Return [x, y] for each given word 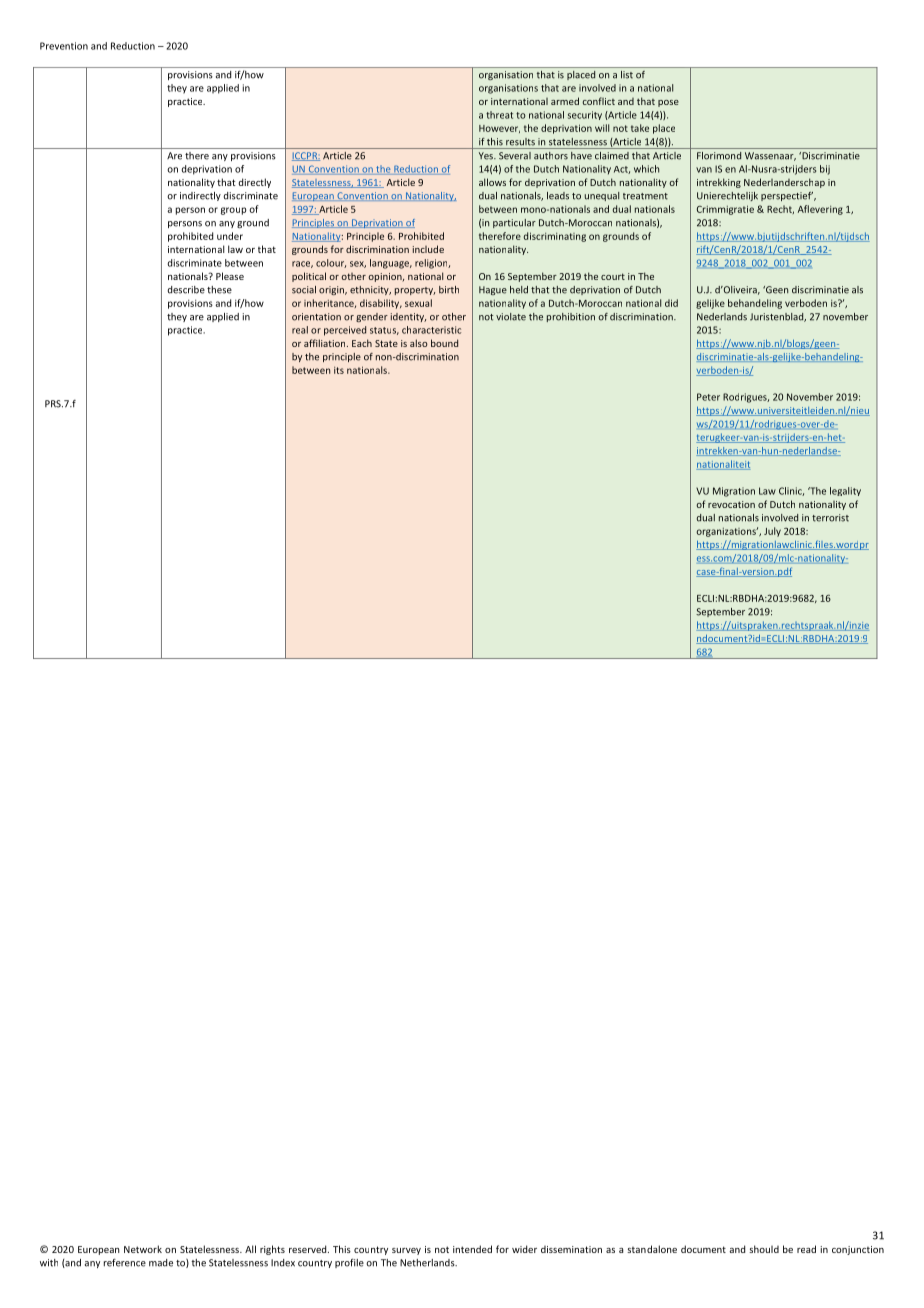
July [772, 532]
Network [143, 1249]
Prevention [64, 46]
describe [186, 290]
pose [668, 103]
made [161, 1263]
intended [472, 1249]
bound [444, 343]
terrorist [830, 518]
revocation [731, 504]
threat [499, 115]
